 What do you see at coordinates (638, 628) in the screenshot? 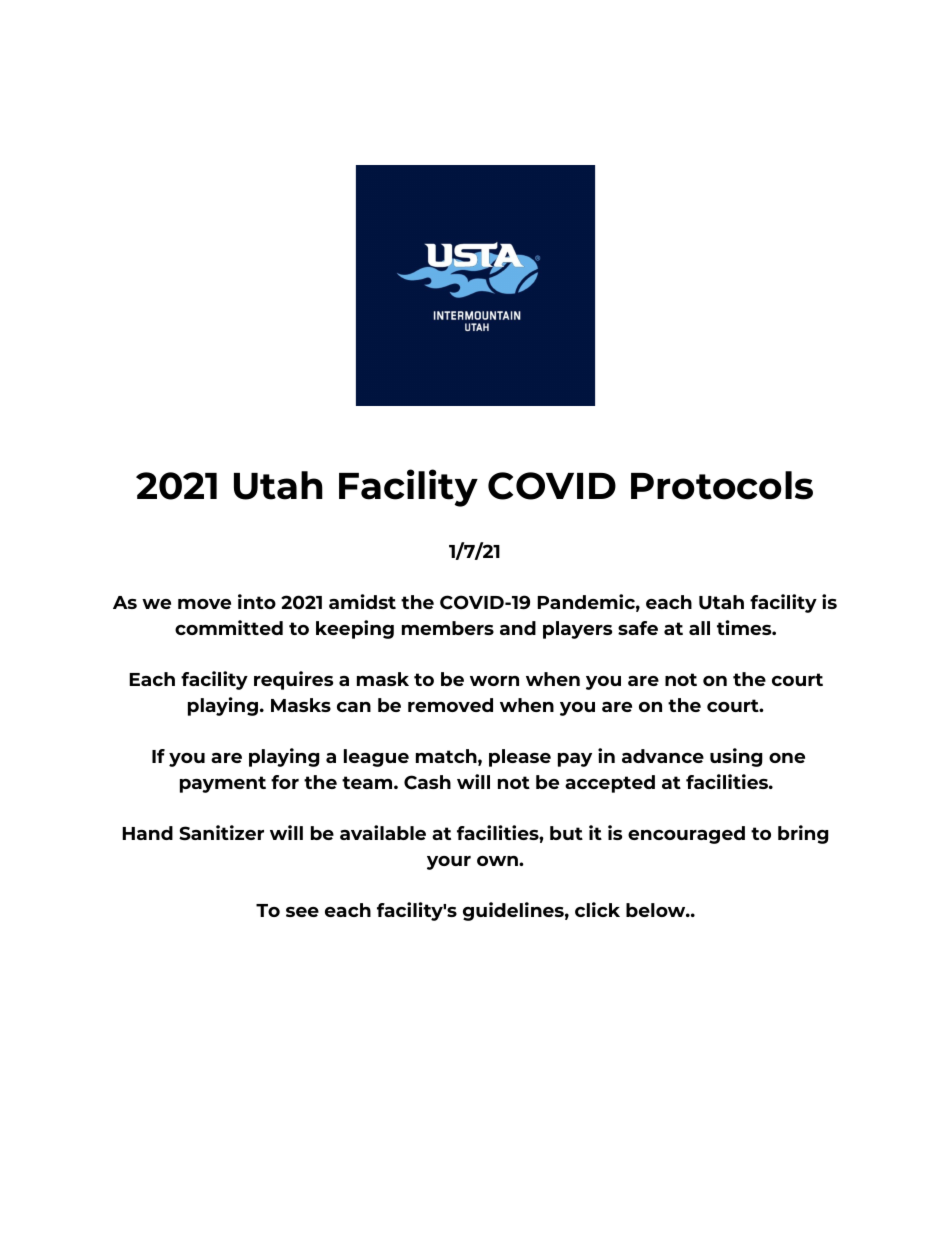
I see `safe` at bounding box center [638, 628].
